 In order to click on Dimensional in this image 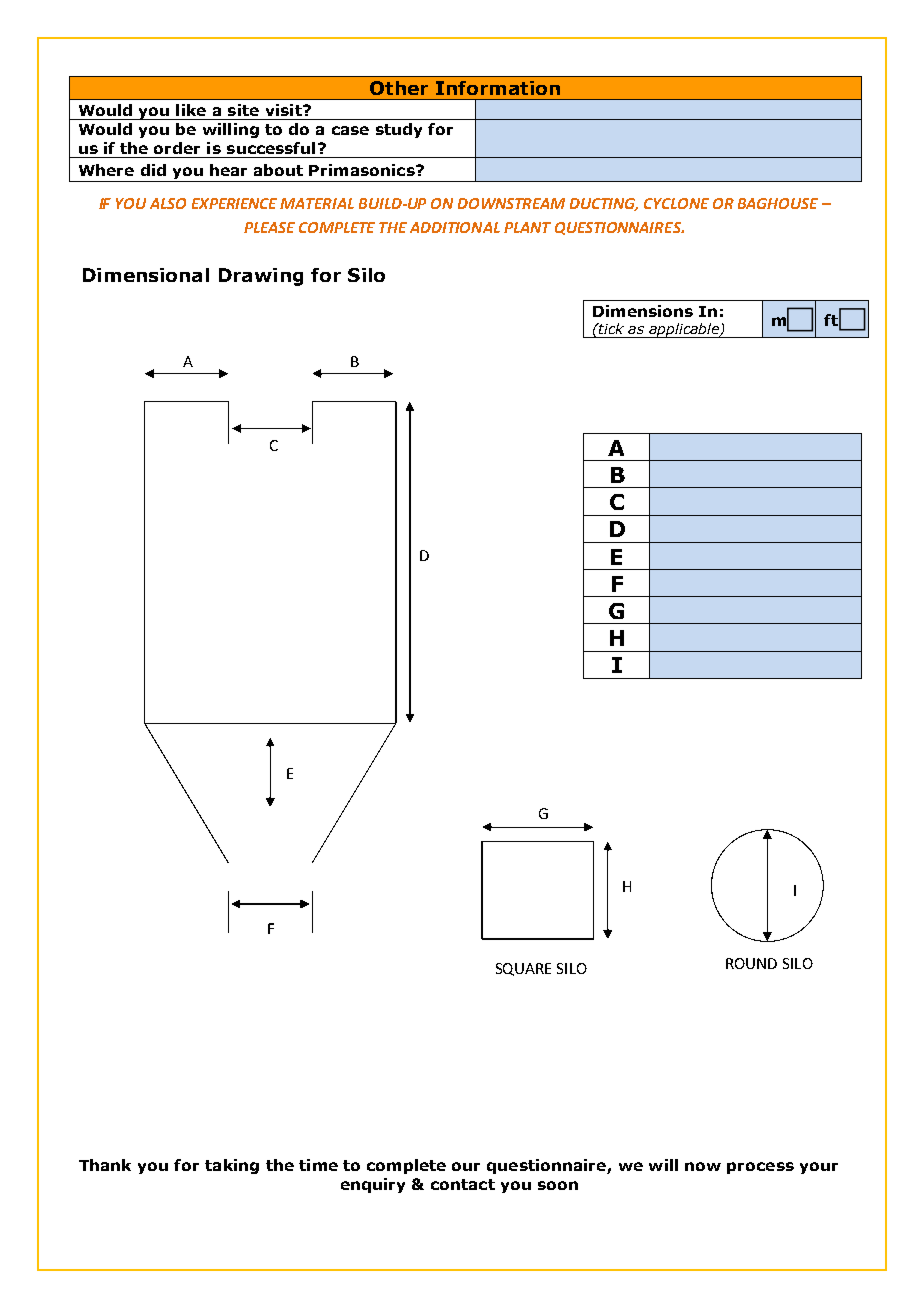, I will do `click(146, 275)`.
